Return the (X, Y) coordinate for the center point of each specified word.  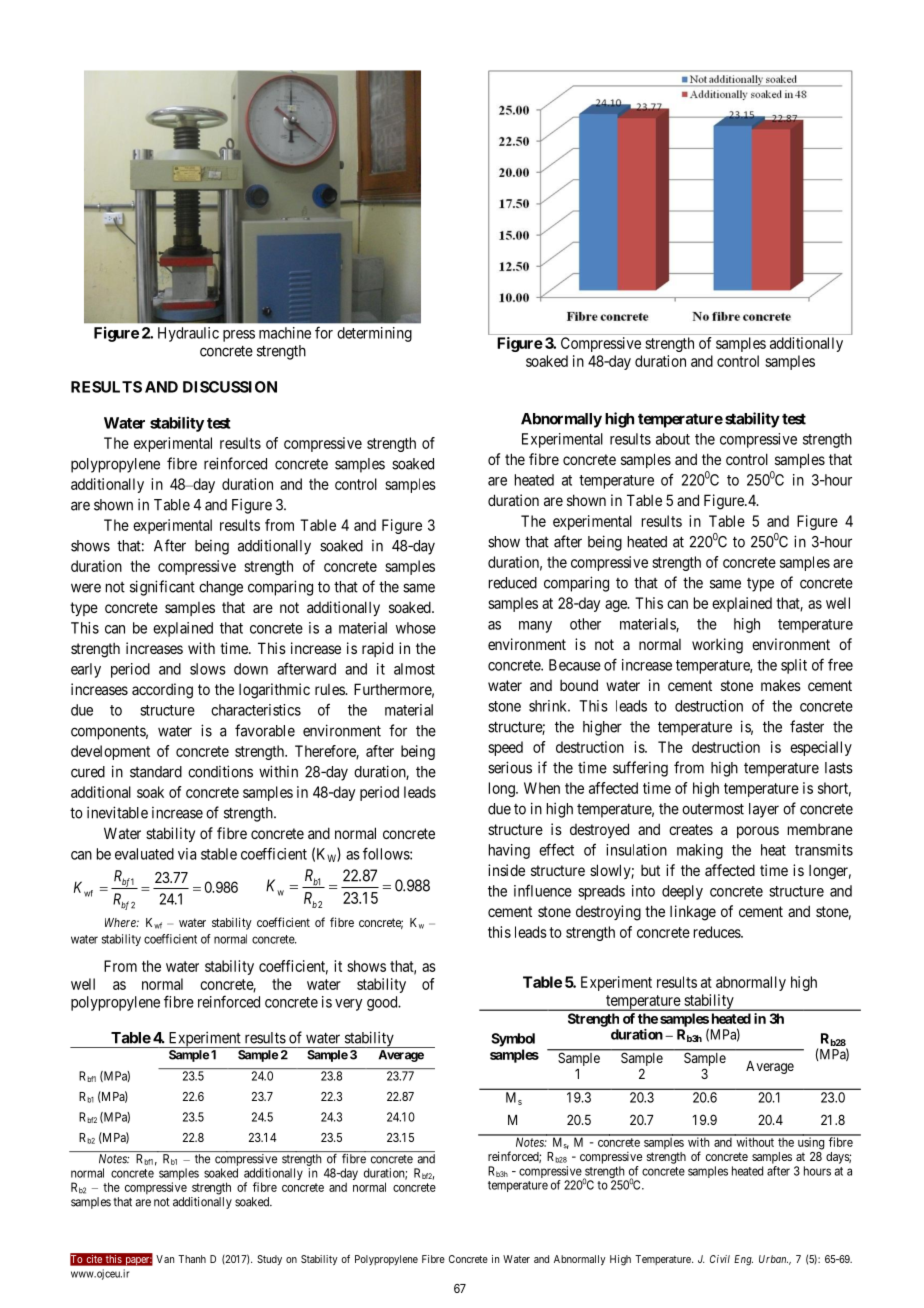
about (673, 439)
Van (165, 1259)
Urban (773, 1259)
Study (269, 1260)
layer (764, 810)
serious (510, 767)
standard (156, 772)
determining (374, 334)
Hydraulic (188, 334)
